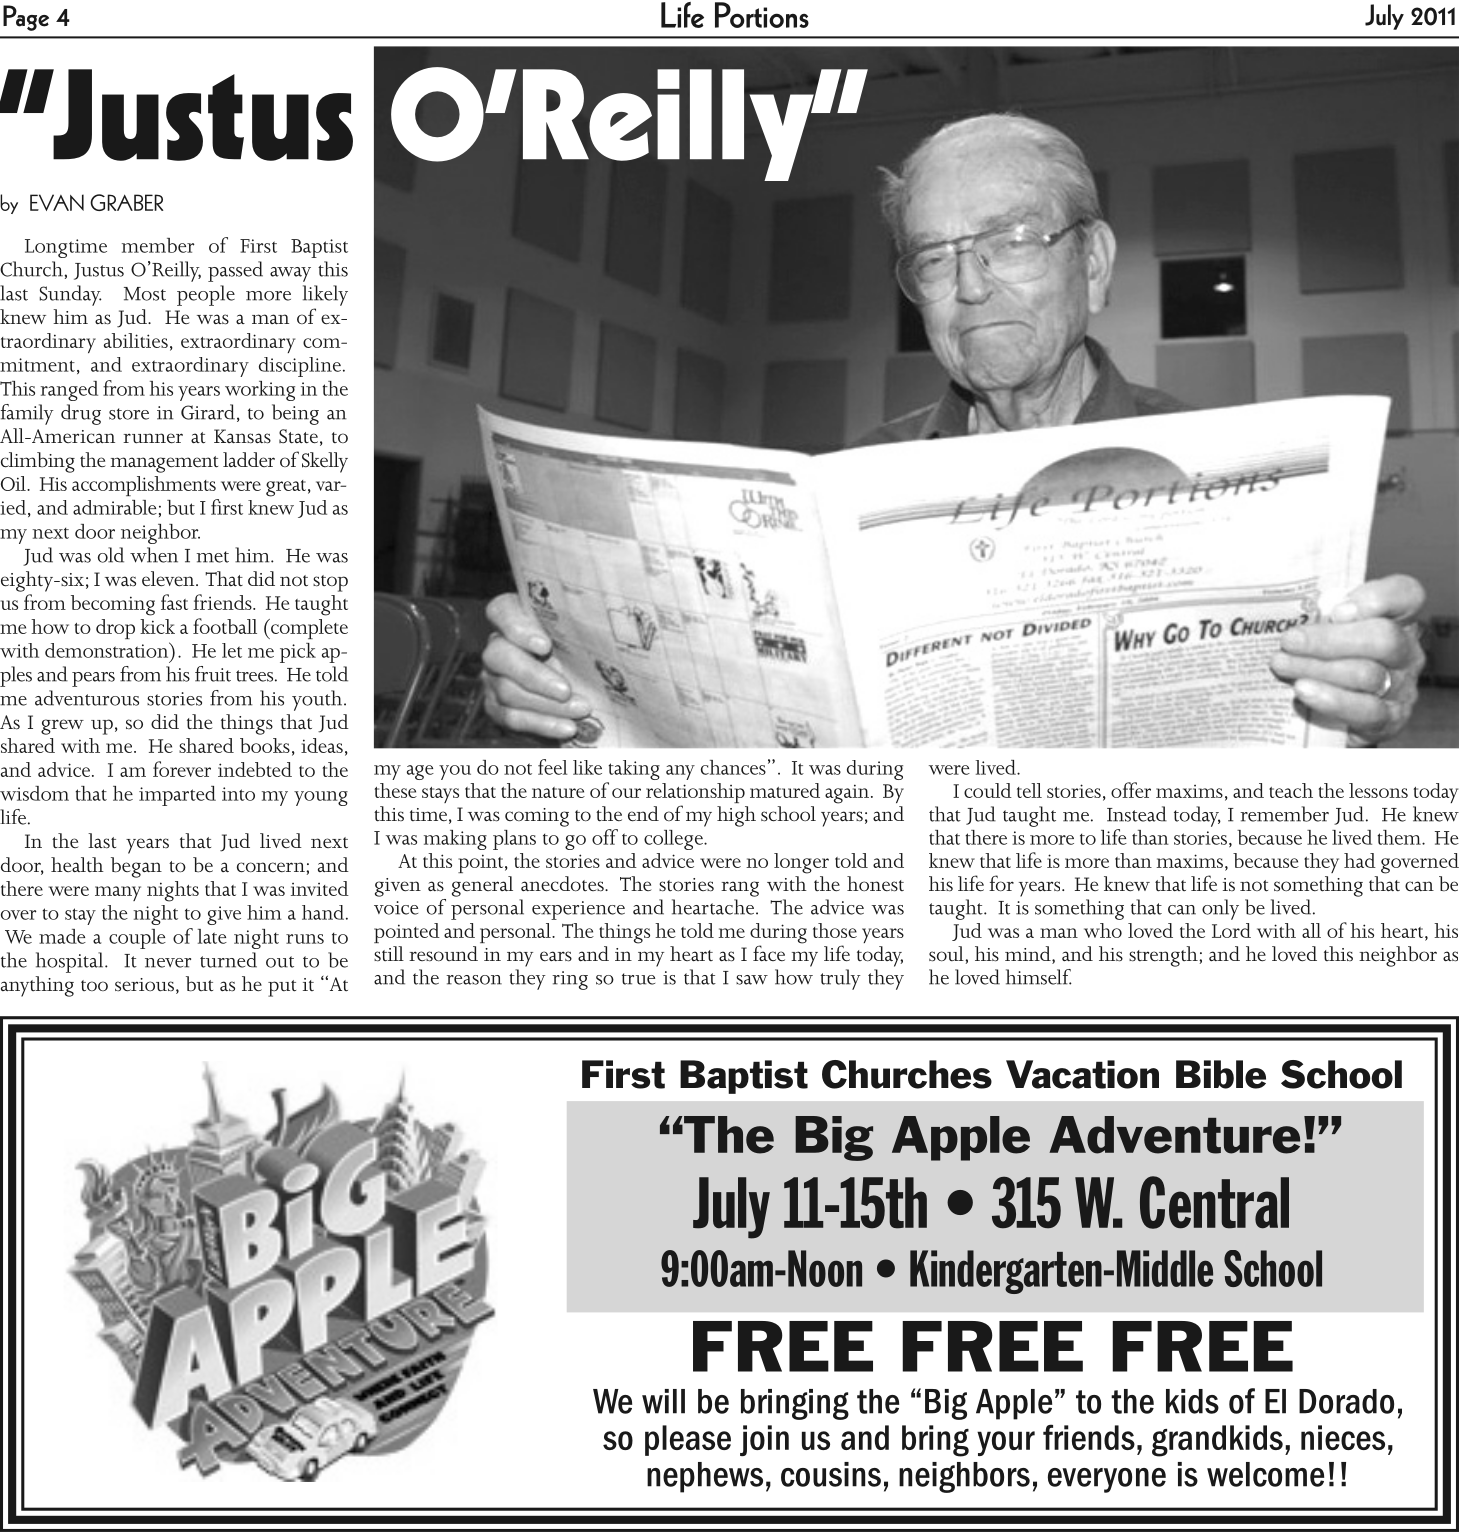  Describe the element at coordinates (325, 462) in the page. I see `Skelly` at that location.
